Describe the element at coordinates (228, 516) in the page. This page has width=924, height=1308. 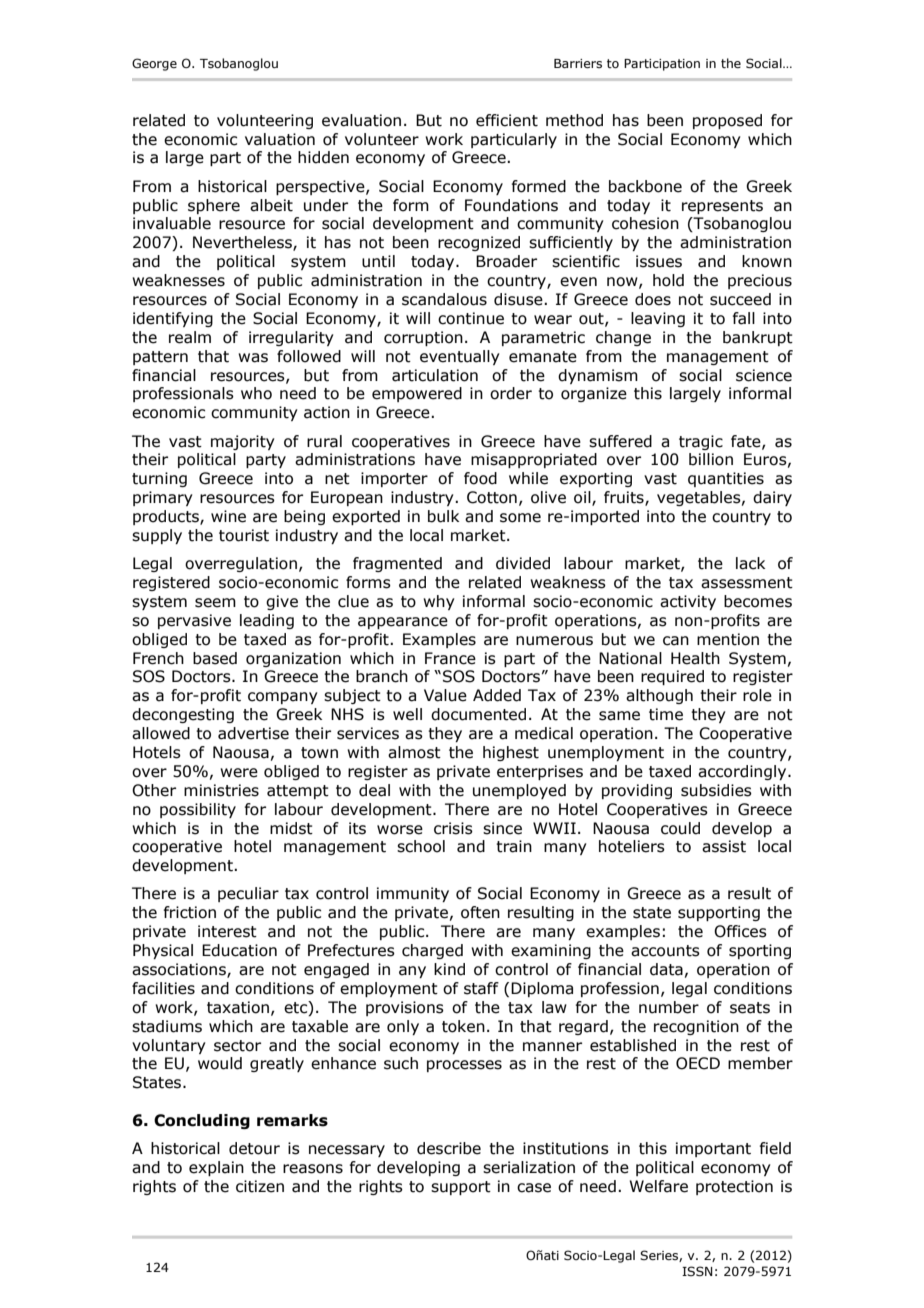
I see `wine` at that location.
